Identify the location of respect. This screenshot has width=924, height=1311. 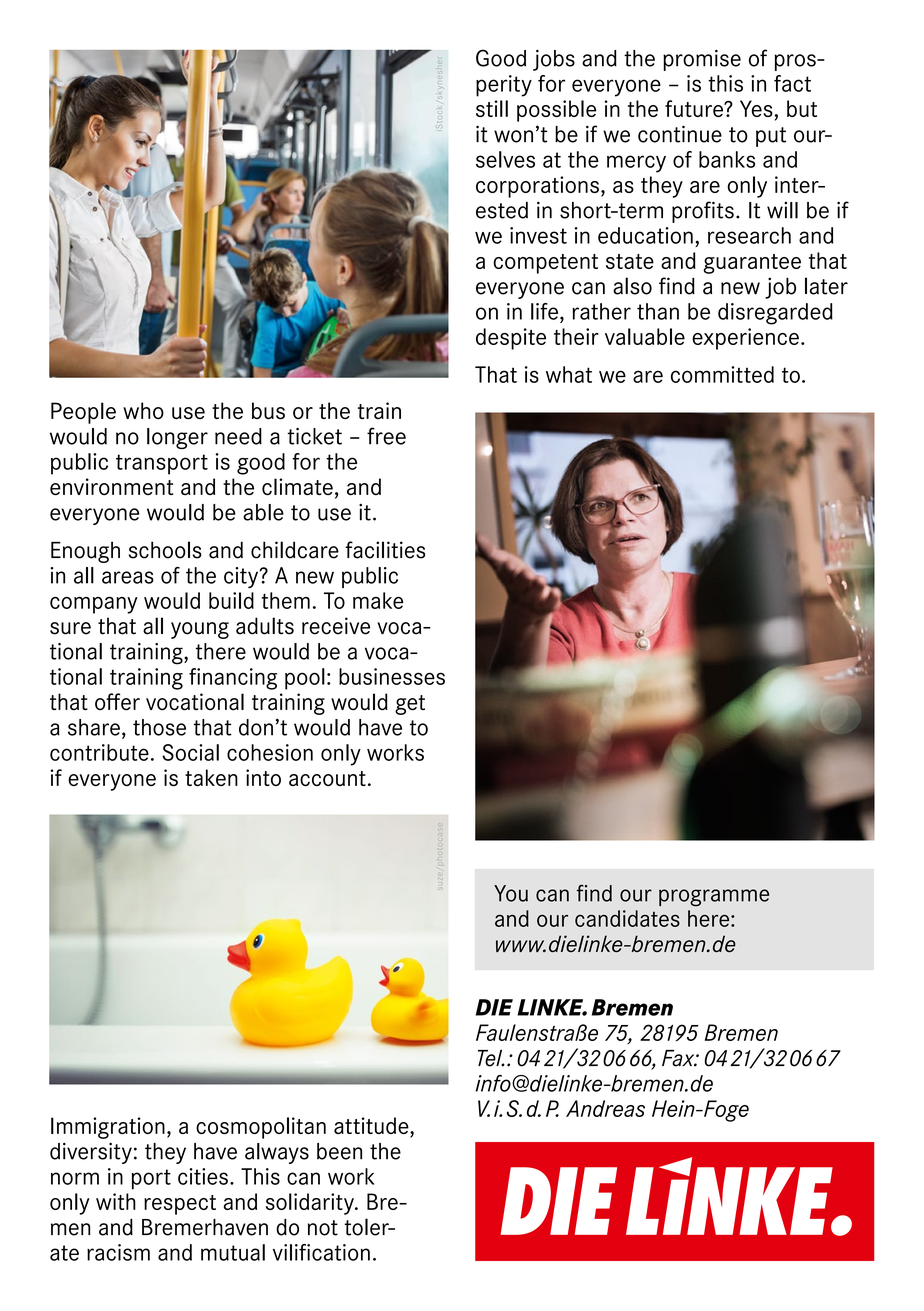
(180, 1205).
